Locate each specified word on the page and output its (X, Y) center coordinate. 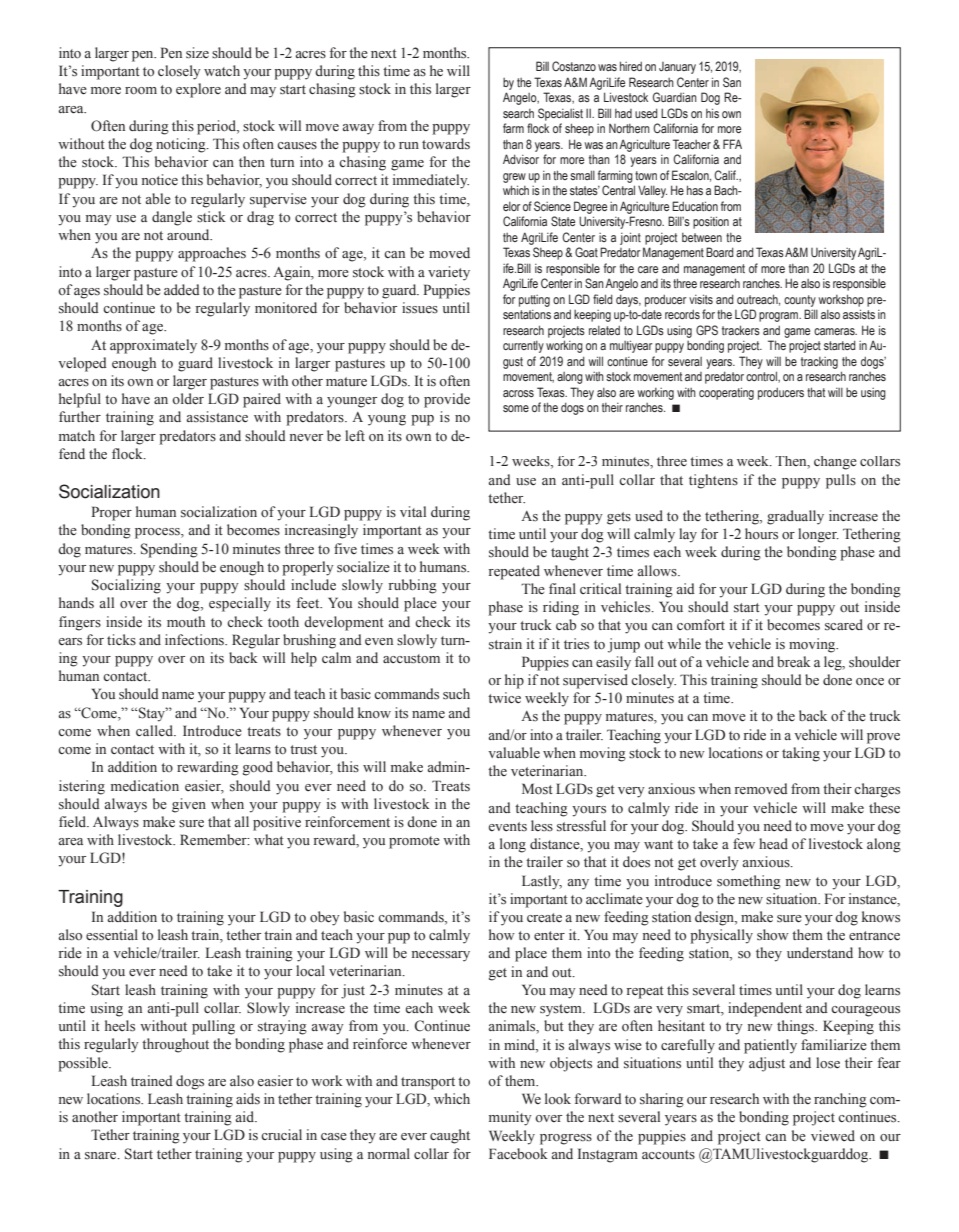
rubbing (413, 586)
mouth (186, 621)
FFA (732, 144)
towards (446, 144)
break (794, 661)
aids (248, 1099)
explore (198, 90)
